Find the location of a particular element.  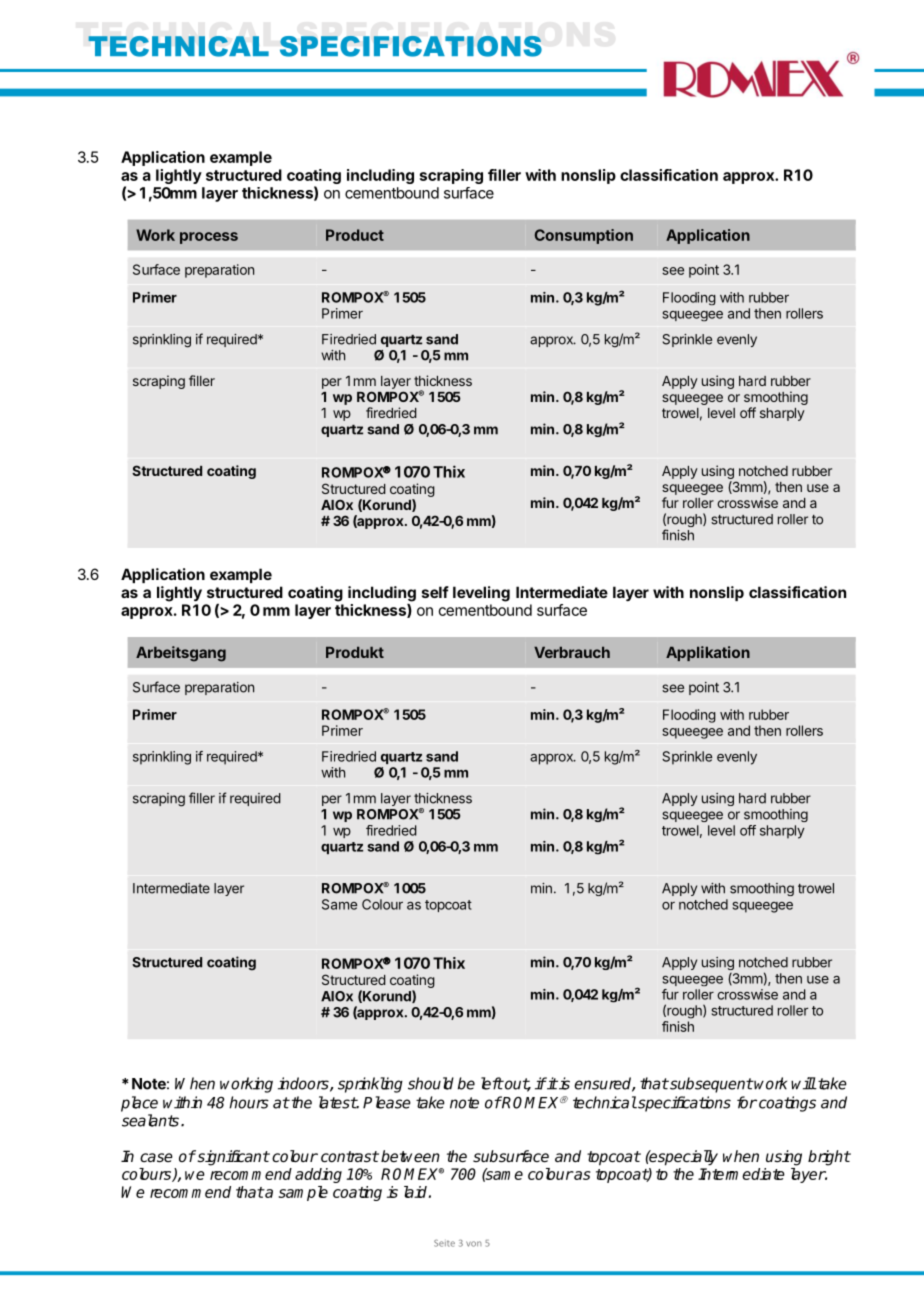

self is located at coordinates (435, 592).
